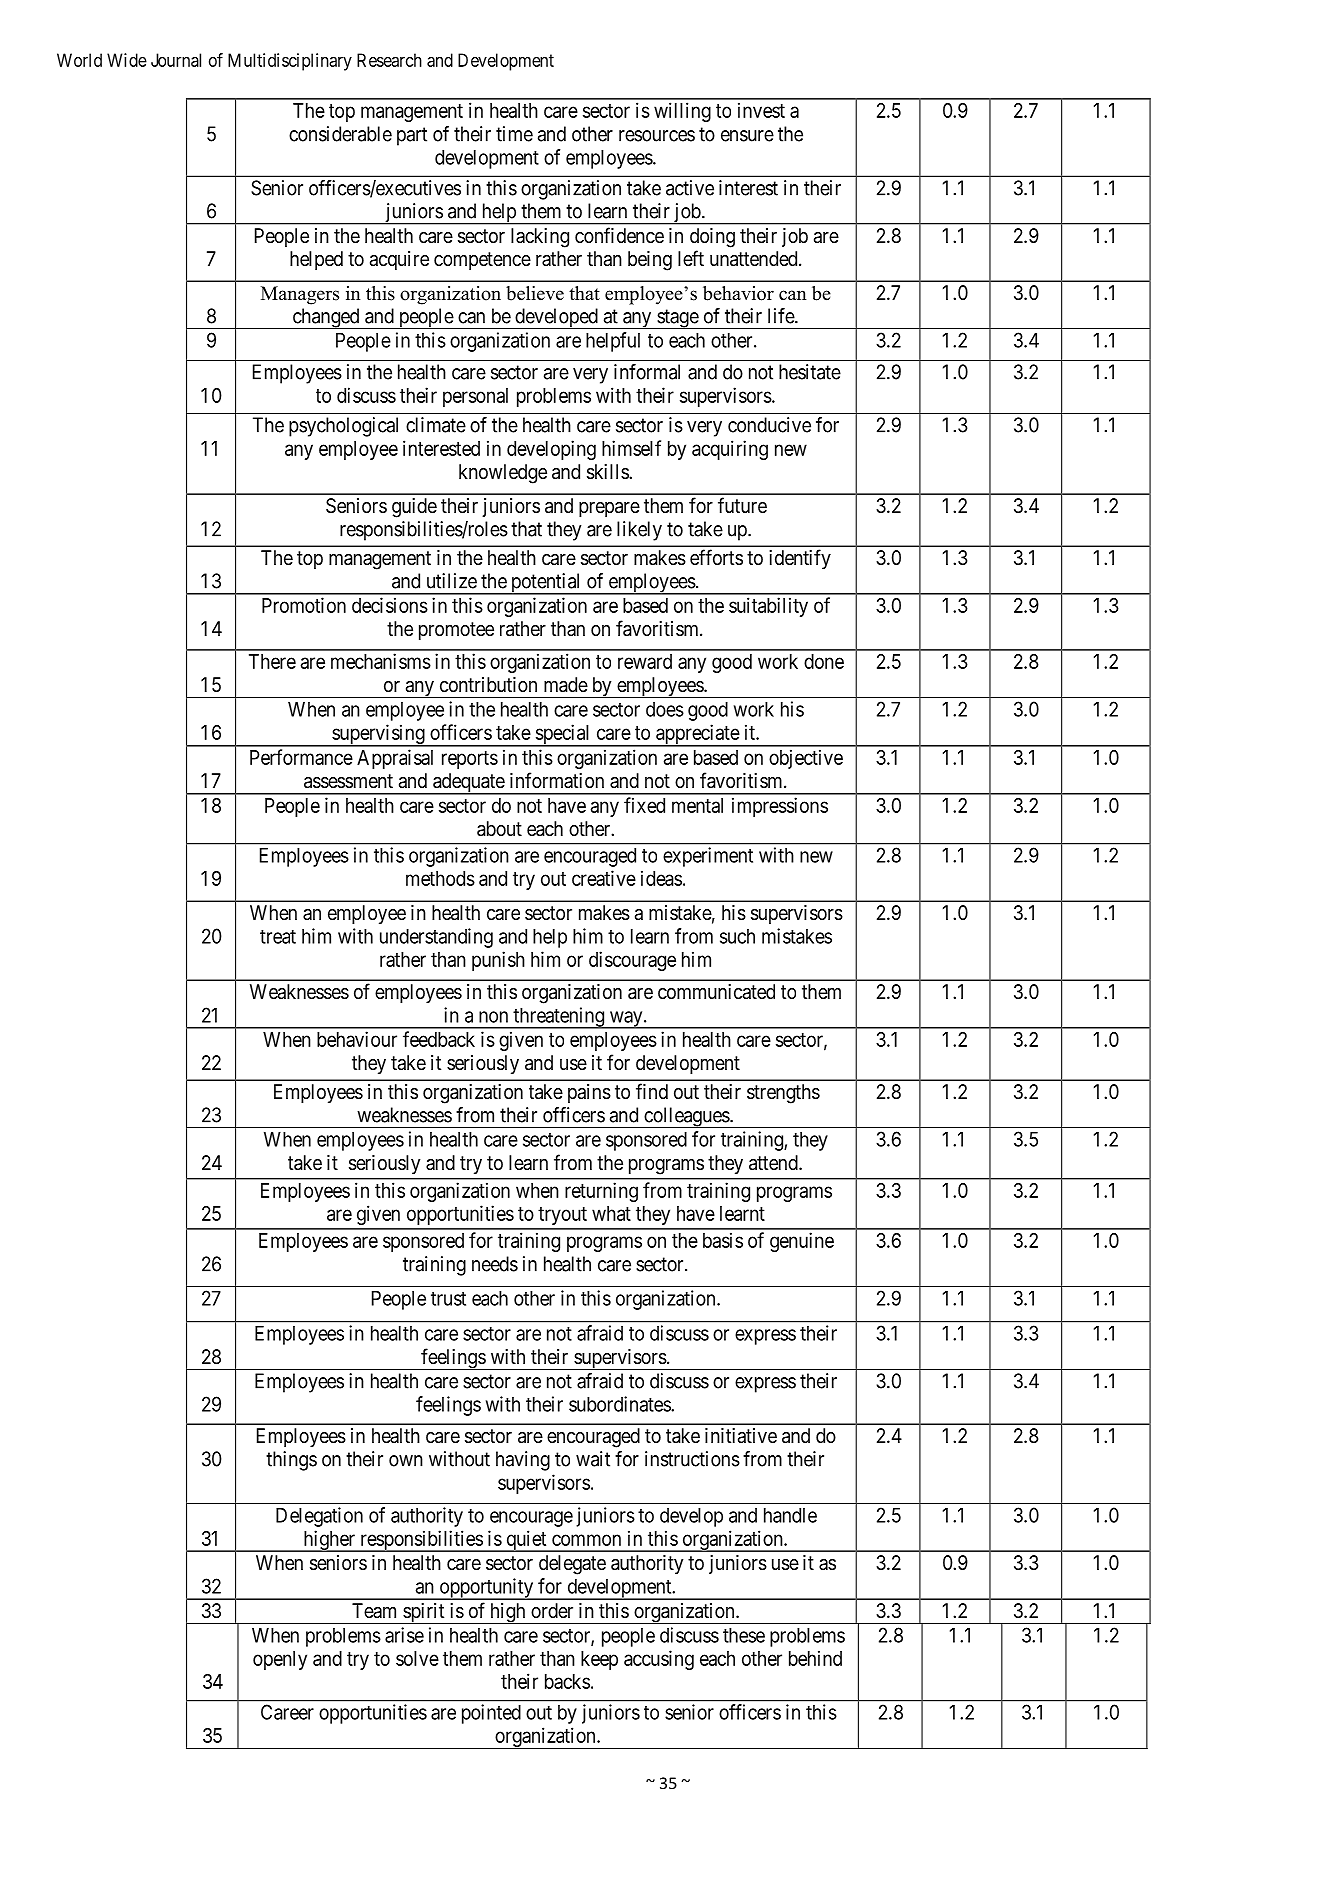 This image has height=1891, width=1336. I want to click on part, so click(412, 136).
